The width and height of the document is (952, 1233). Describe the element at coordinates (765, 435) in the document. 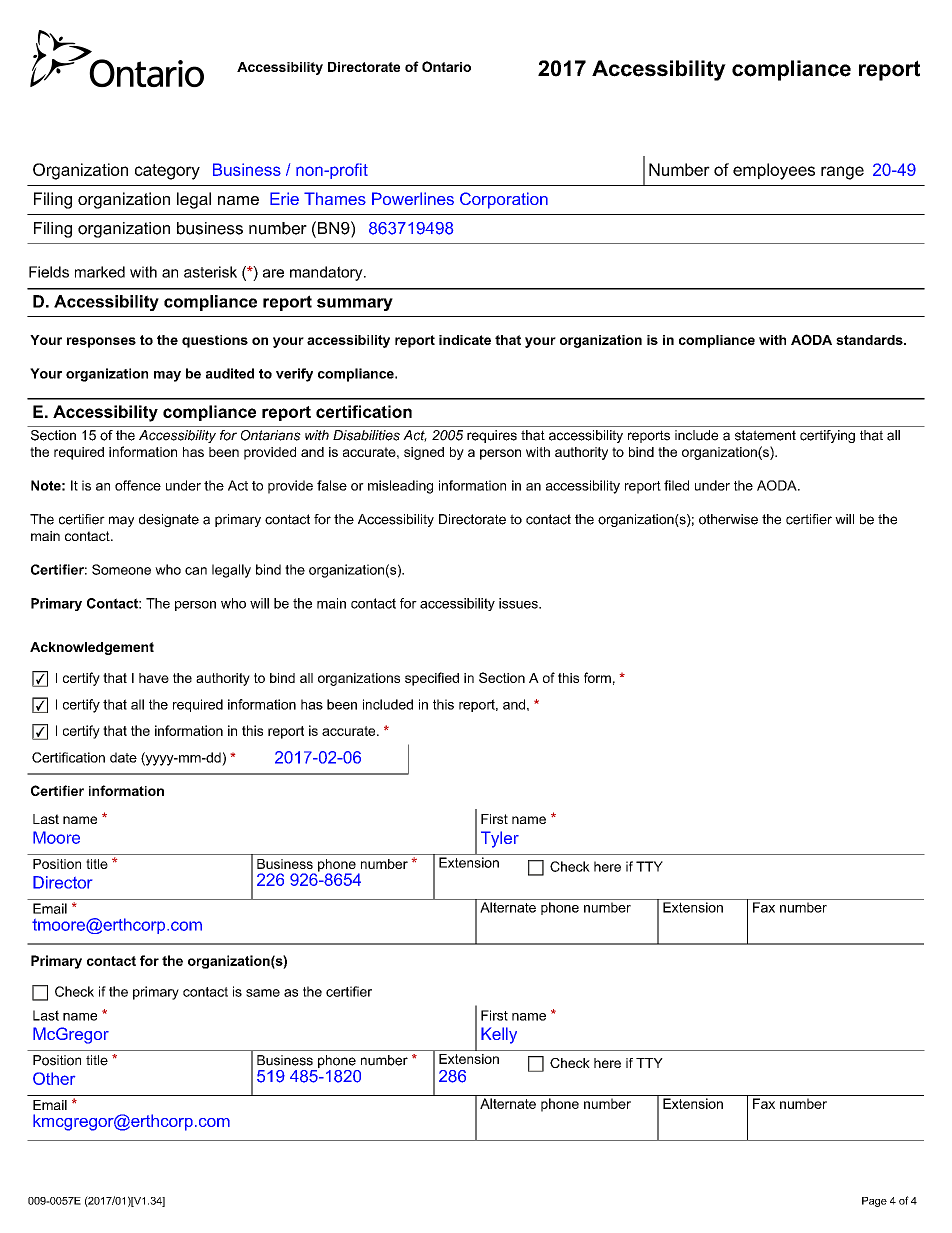

I see `statement` at that location.
